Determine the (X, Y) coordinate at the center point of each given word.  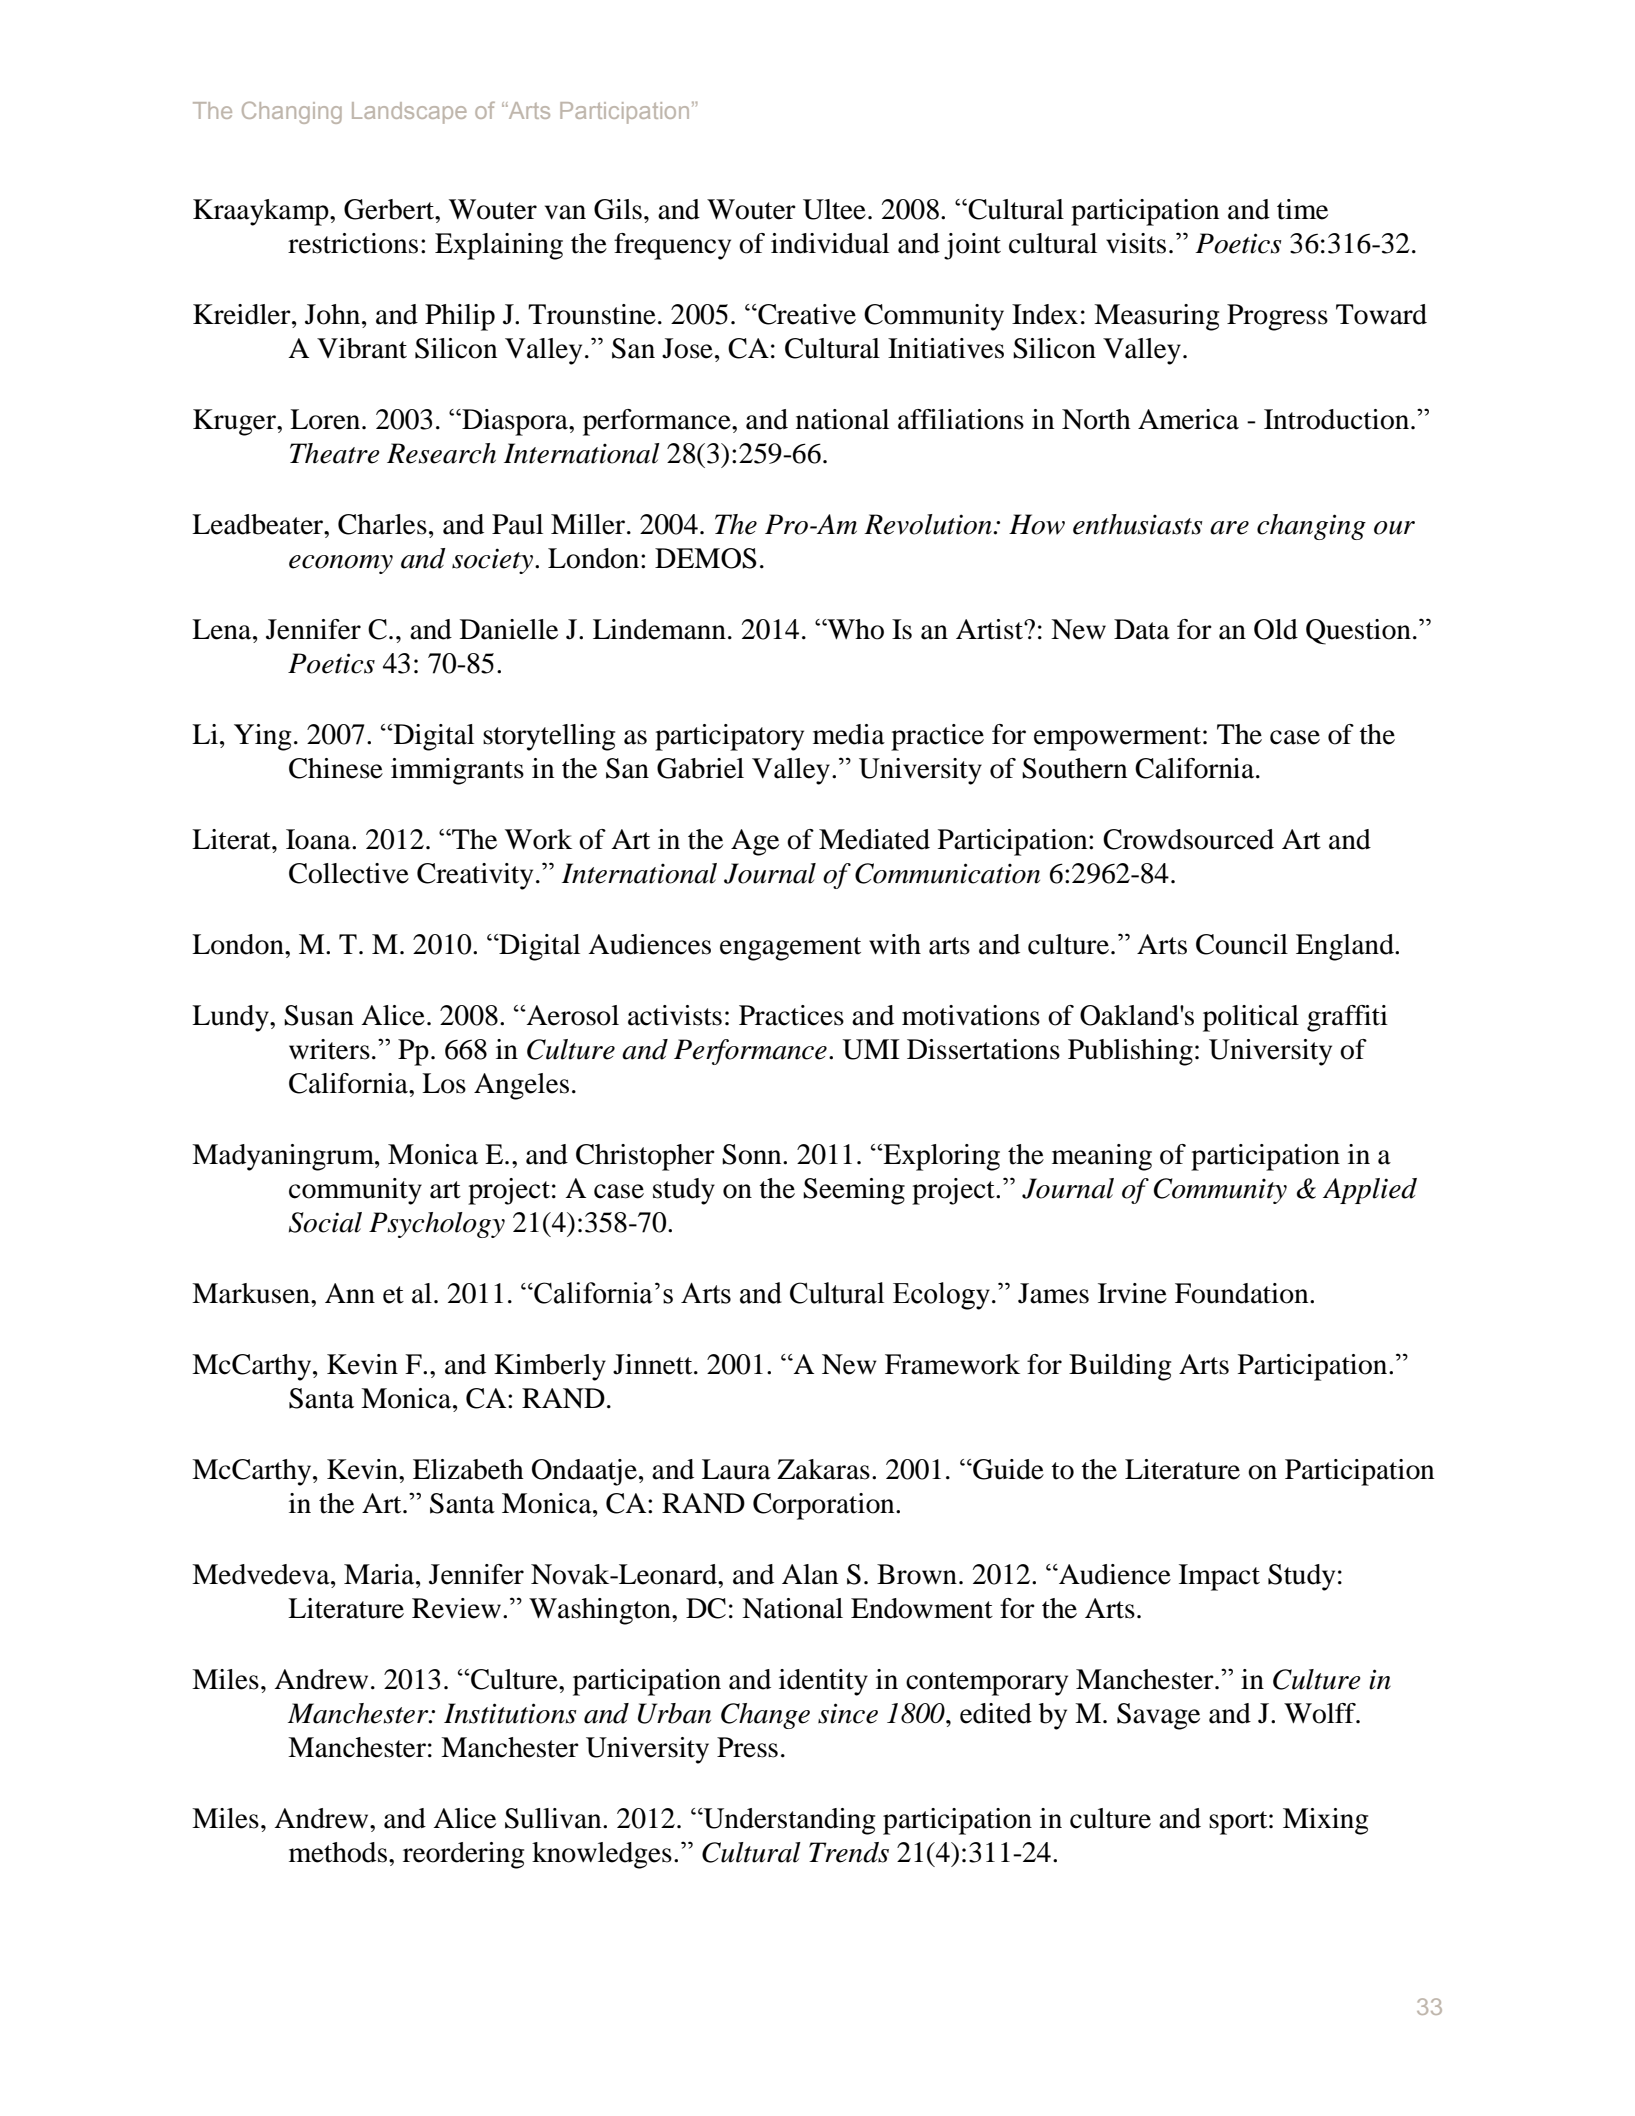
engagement (790, 949)
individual (830, 243)
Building (1120, 1367)
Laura (736, 1469)
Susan (319, 1015)
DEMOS (706, 558)
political (1251, 1018)
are (1229, 528)
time (1302, 209)
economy (341, 564)
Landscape (409, 113)
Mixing (1325, 1821)
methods (338, 1852)
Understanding (788, 1821)
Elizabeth (468, 1469)
